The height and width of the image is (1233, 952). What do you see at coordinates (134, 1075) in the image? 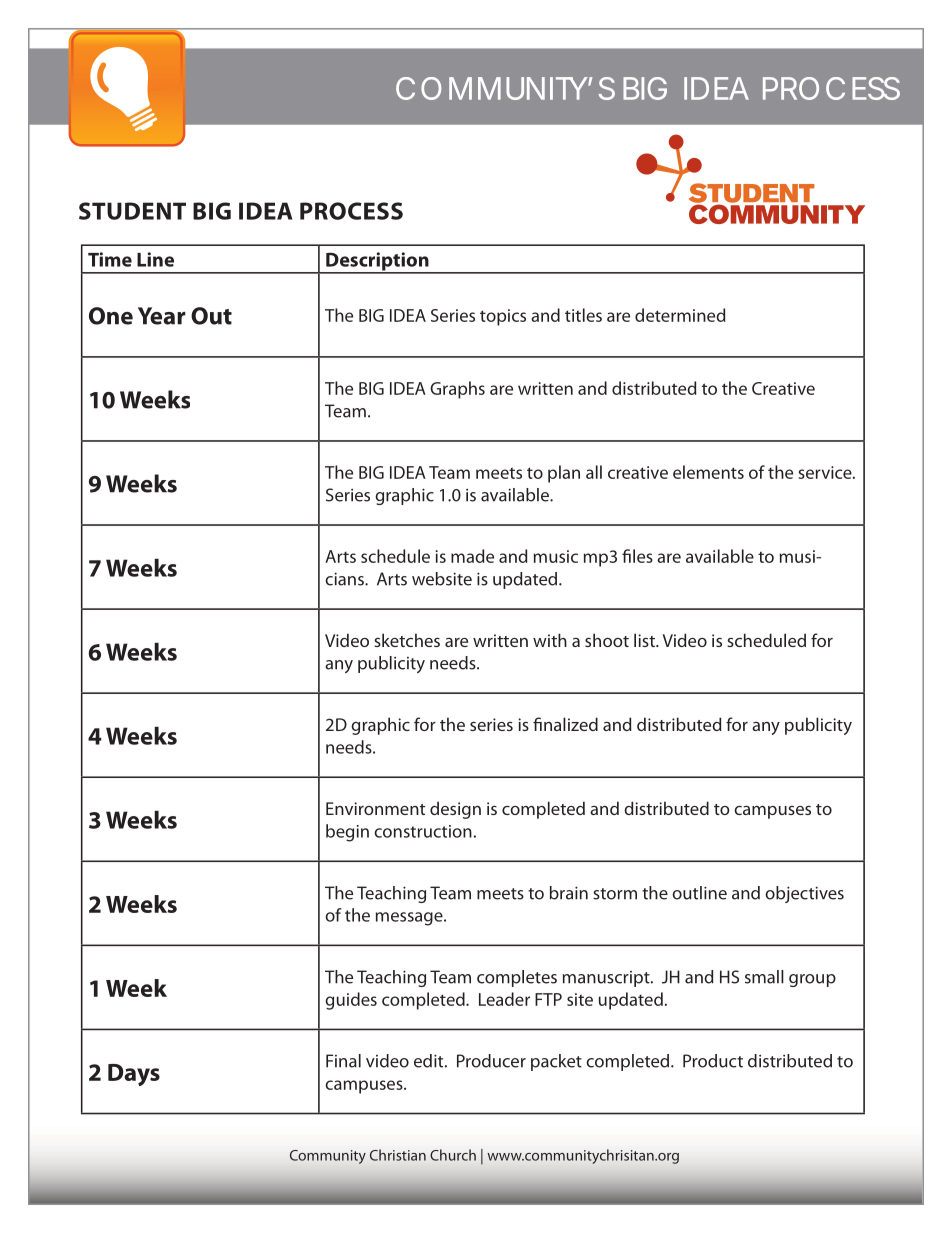
I see `Days` at bounding box center [134, 1075].
